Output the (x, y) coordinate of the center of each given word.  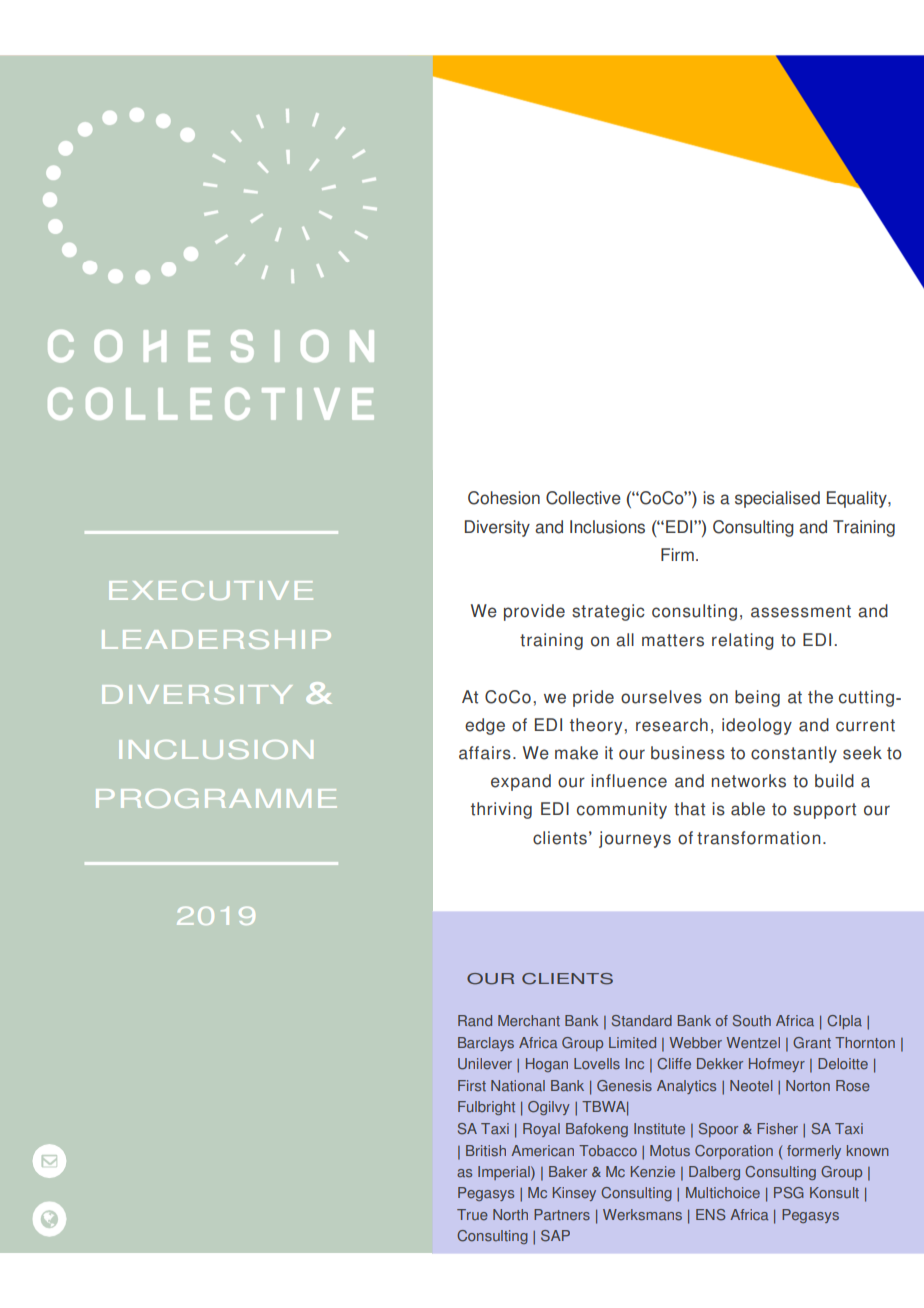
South (752, 1021)
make (576, 753)
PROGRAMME (216, 798)
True (472, 1215)
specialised (777, 499)
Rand (475, 1021)
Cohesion (504, 498)
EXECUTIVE (211, 590)
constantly (794, 754)
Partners (562, 1215)
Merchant (529, 1021)
